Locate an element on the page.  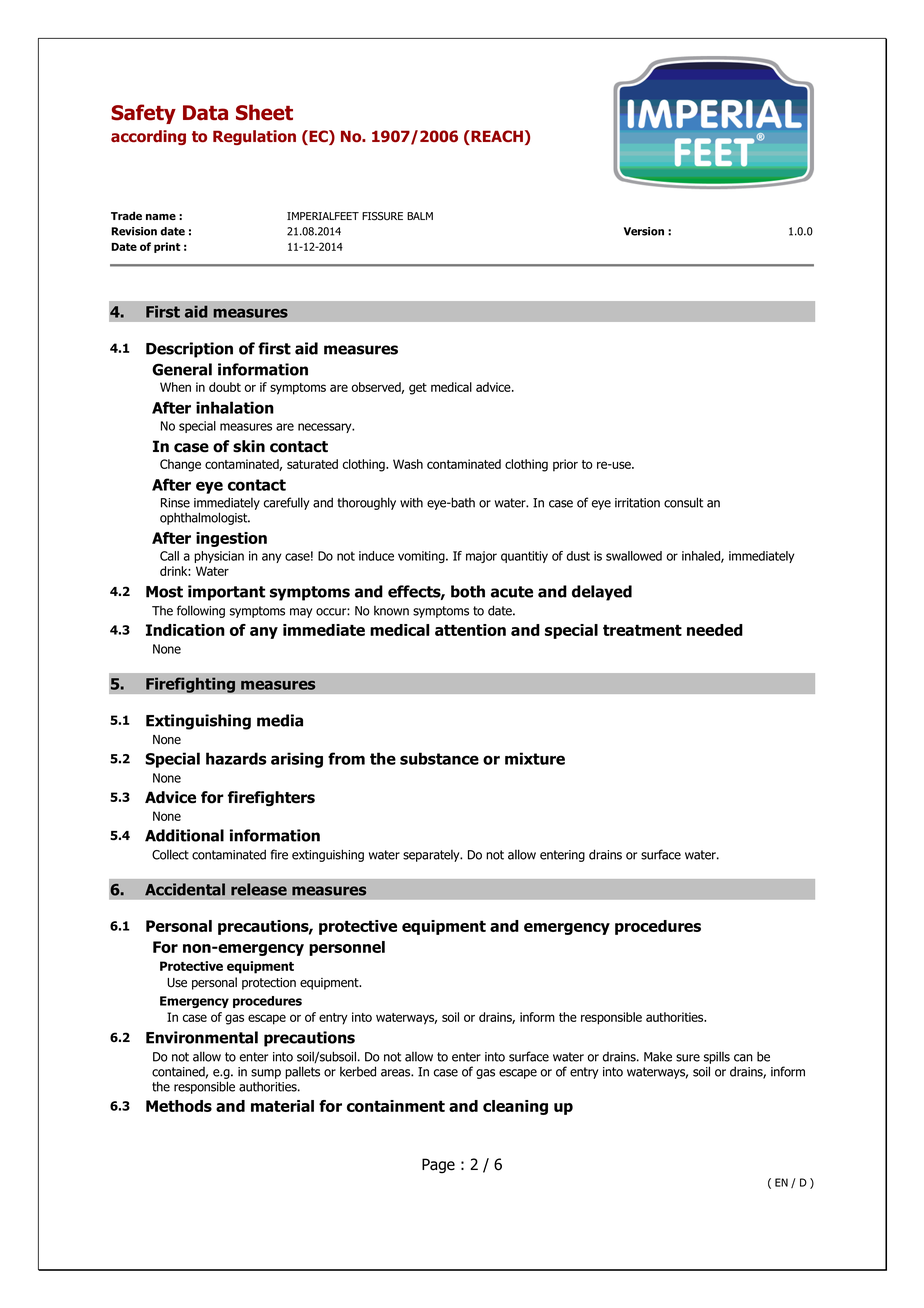
consult is located at coordinates (683, 502).
